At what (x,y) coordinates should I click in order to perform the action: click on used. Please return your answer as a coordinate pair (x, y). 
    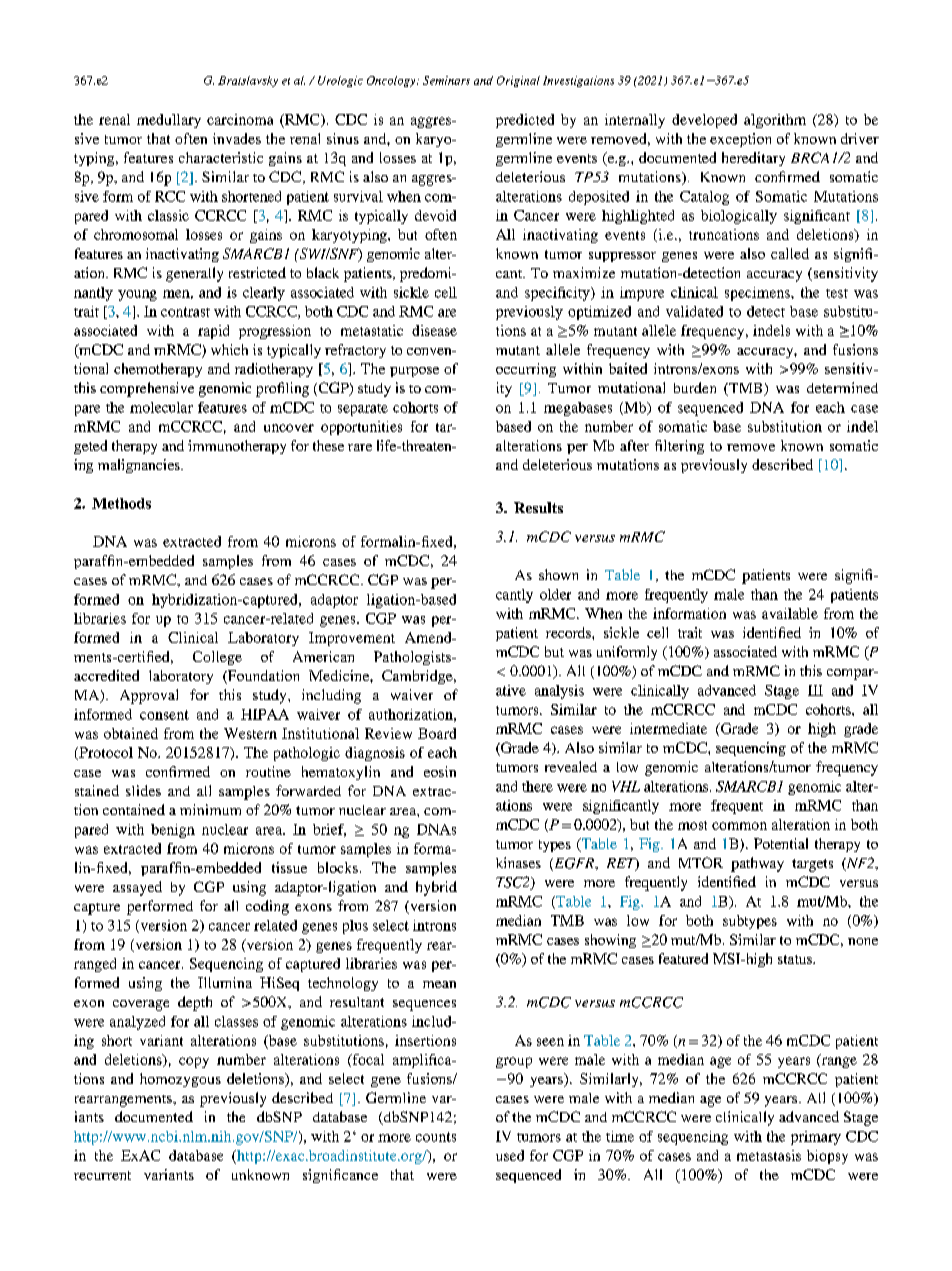
    Looking at the image, I should click on (510, 1155).
